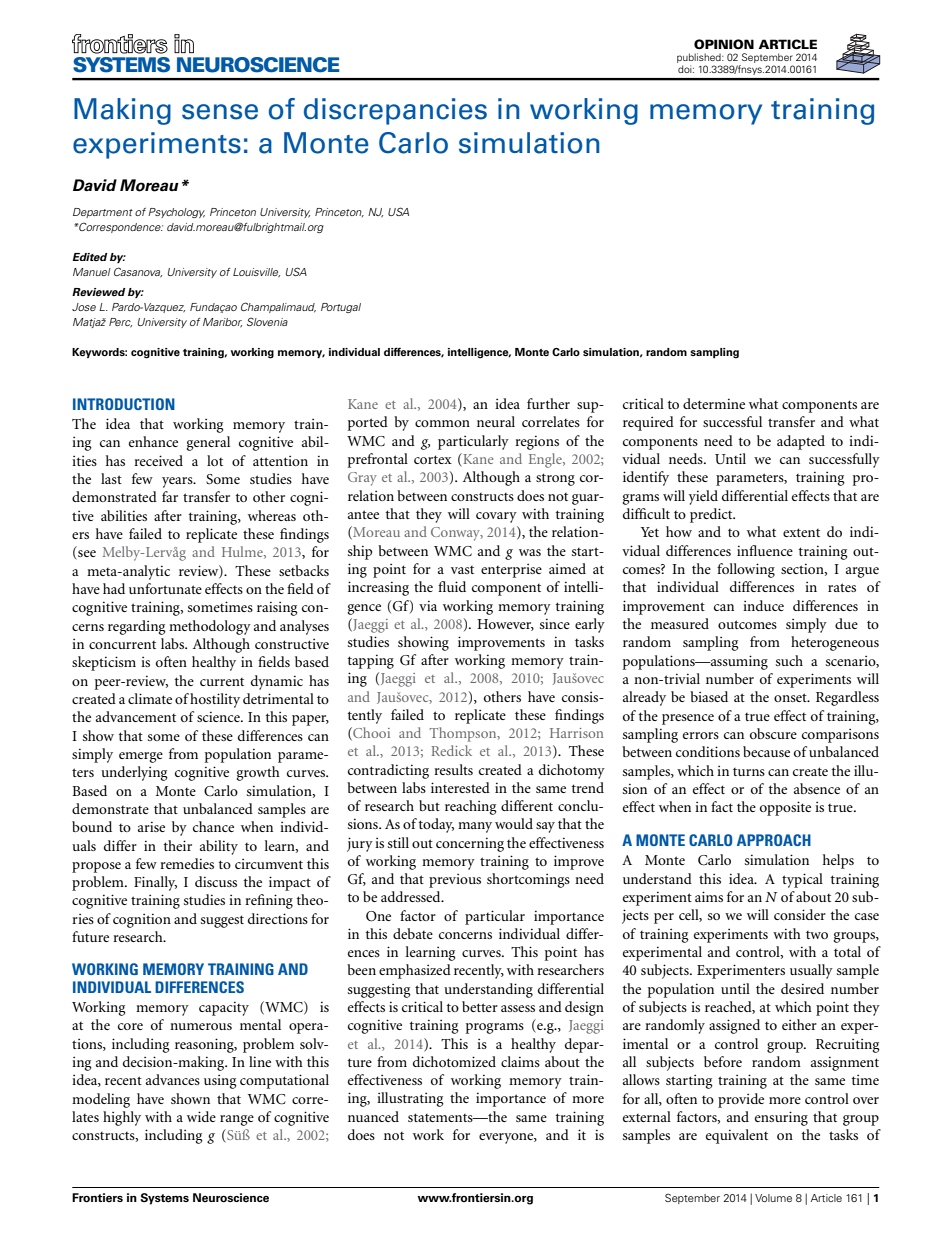 Image resolution: width=952 pixels, height=1247 pixels. Describe the element at coordinates (201, 1116) in the page. I see `wide` at that location.
